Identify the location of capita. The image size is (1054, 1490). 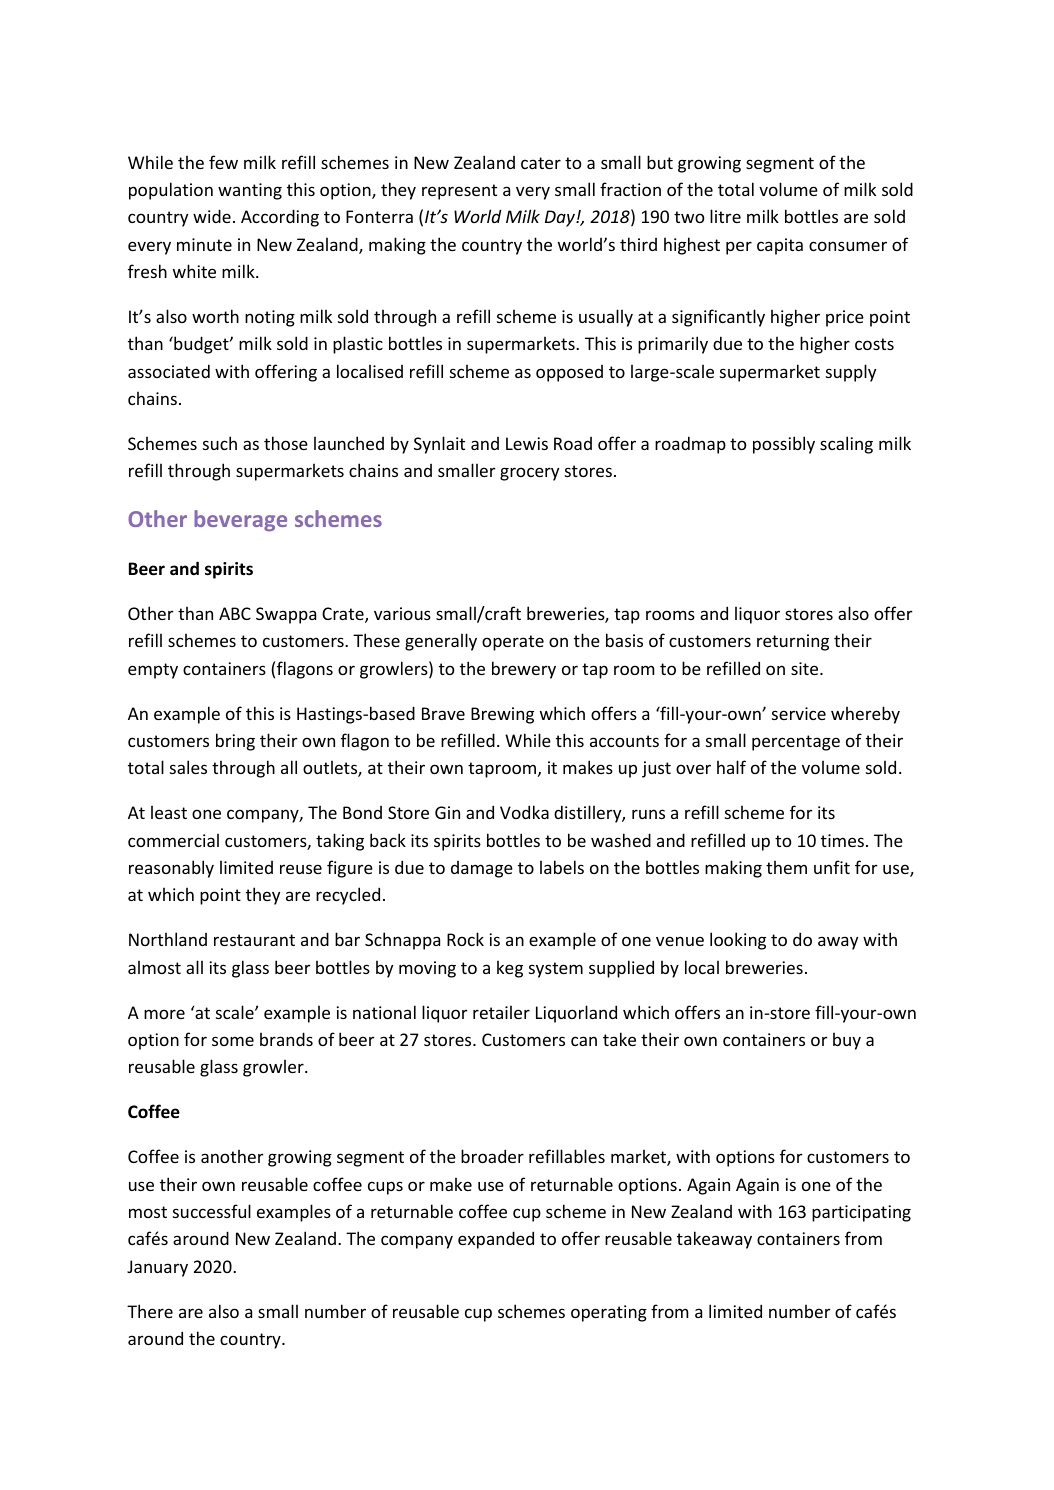
(780, 246).
